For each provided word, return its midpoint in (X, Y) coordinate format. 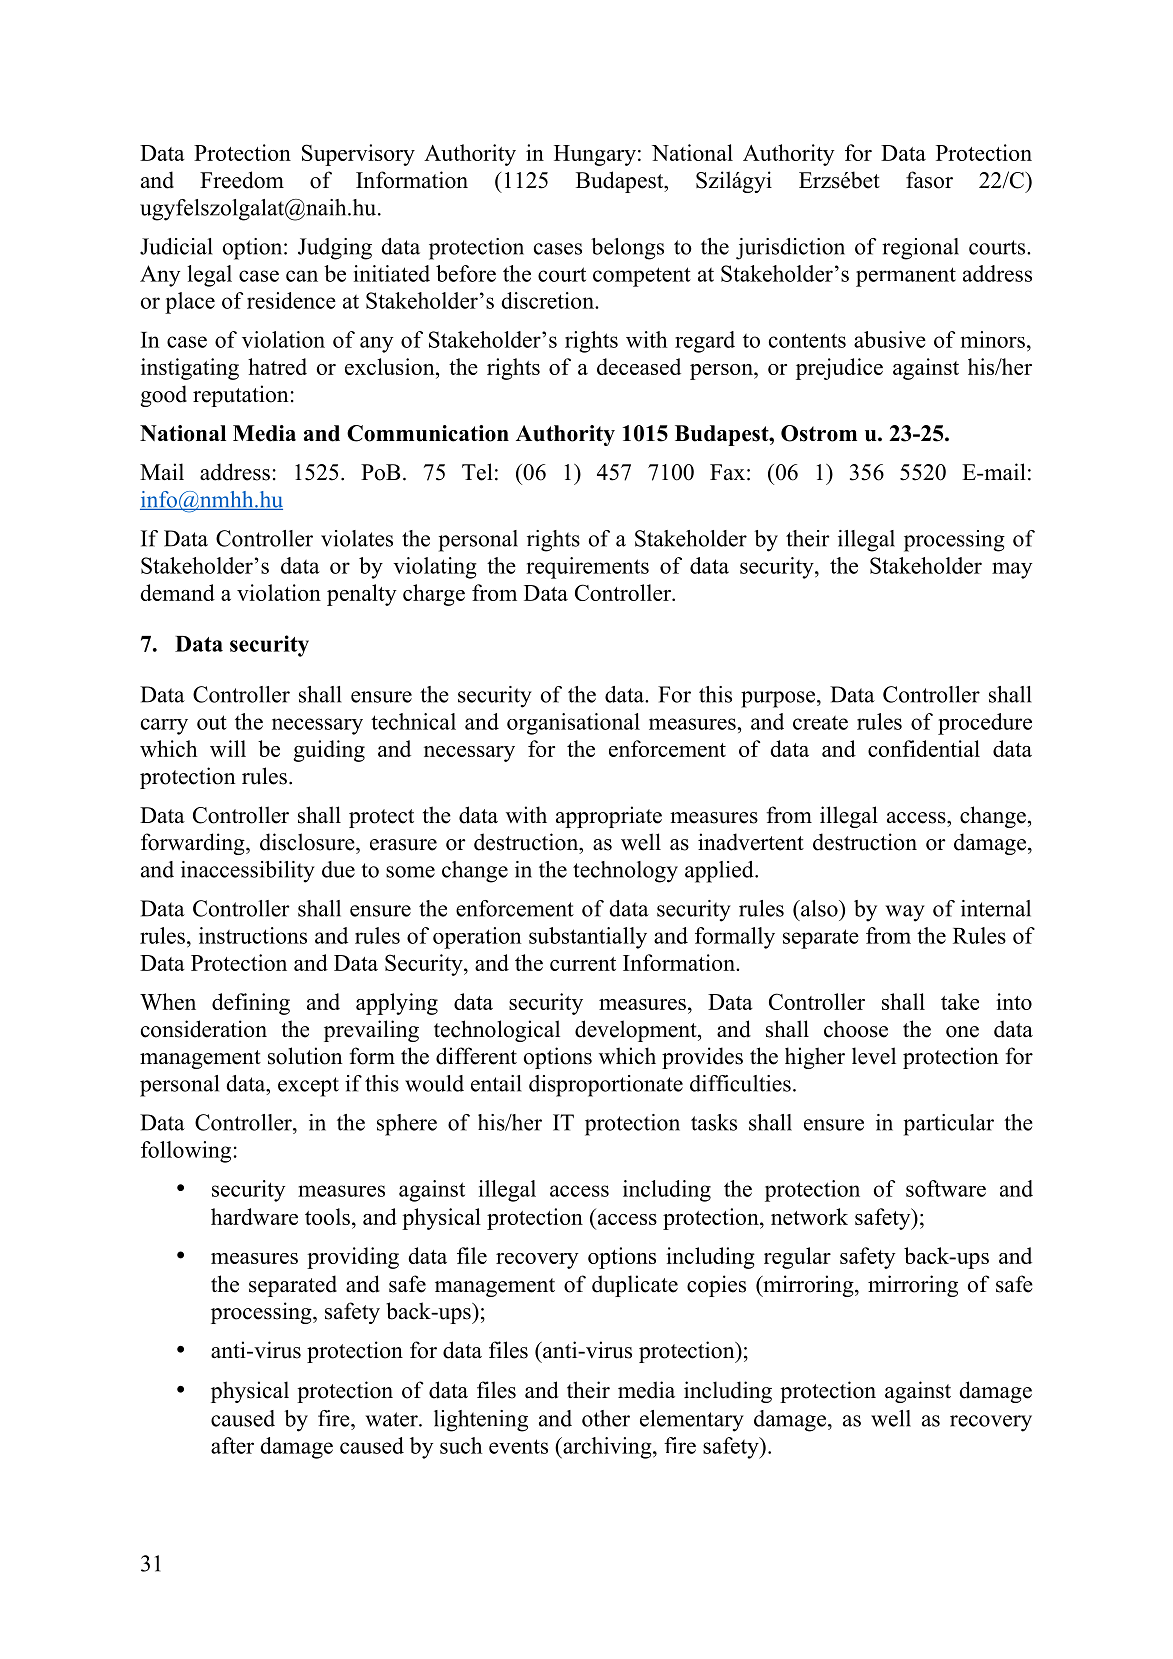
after (232, 1445)
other (606, 1418)
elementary (692, 1421)
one (962, 1032)
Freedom (242, 180)
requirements (587, 568)
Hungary (595, 155)
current (583, 964)
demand (178, 592)
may (1012, 570)
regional (920, 249)
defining (251, 1004)
